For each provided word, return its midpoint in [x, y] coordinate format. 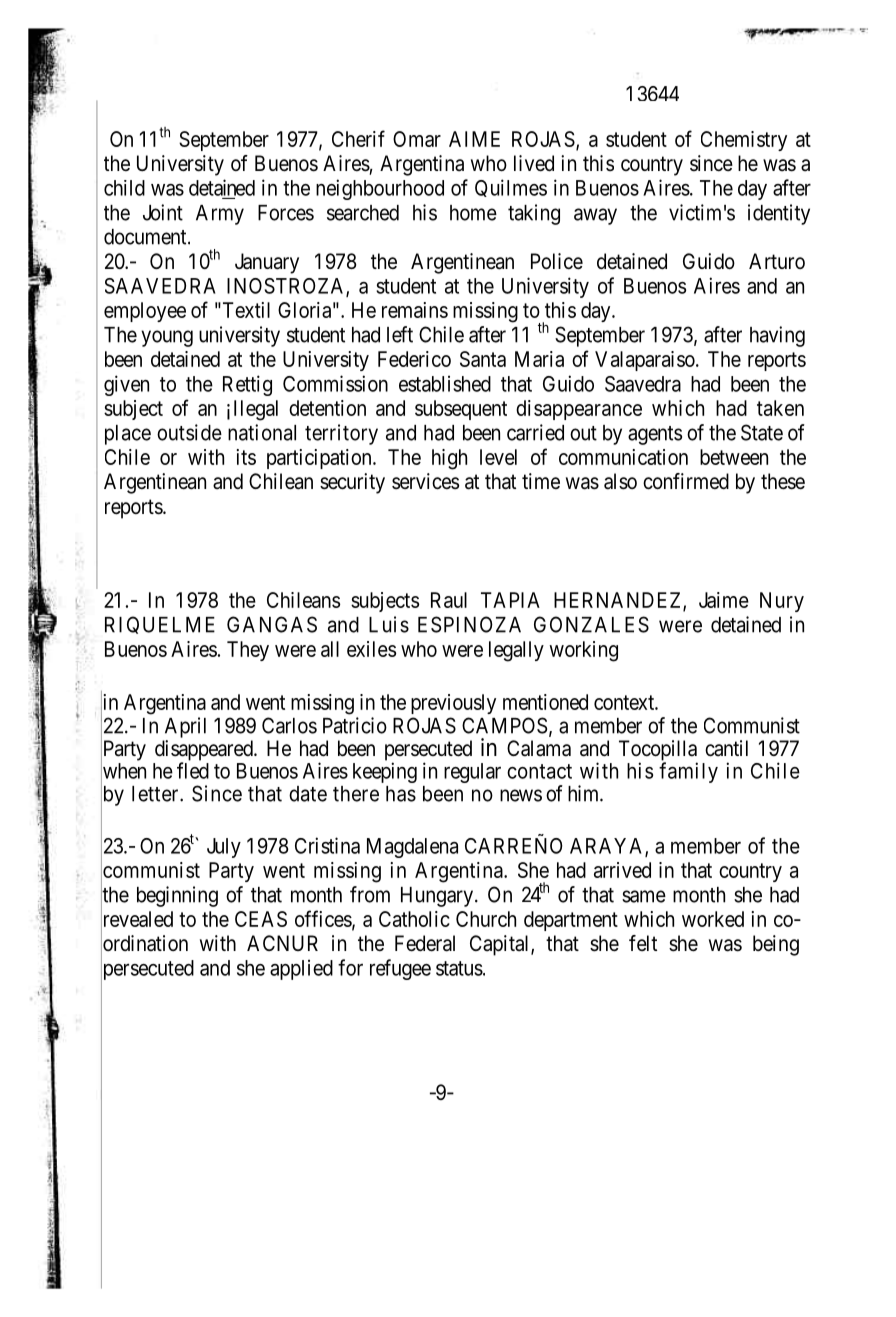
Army [220, 215]
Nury [782, 602]
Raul [449, 600]
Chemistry [744, 141]
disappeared [205, 751]
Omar [417, 139]
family [688, 772]
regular [472, 773]
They [248, 651]
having [777, 336]
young [167, 338]
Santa [483, 359]
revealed [137, 920]
